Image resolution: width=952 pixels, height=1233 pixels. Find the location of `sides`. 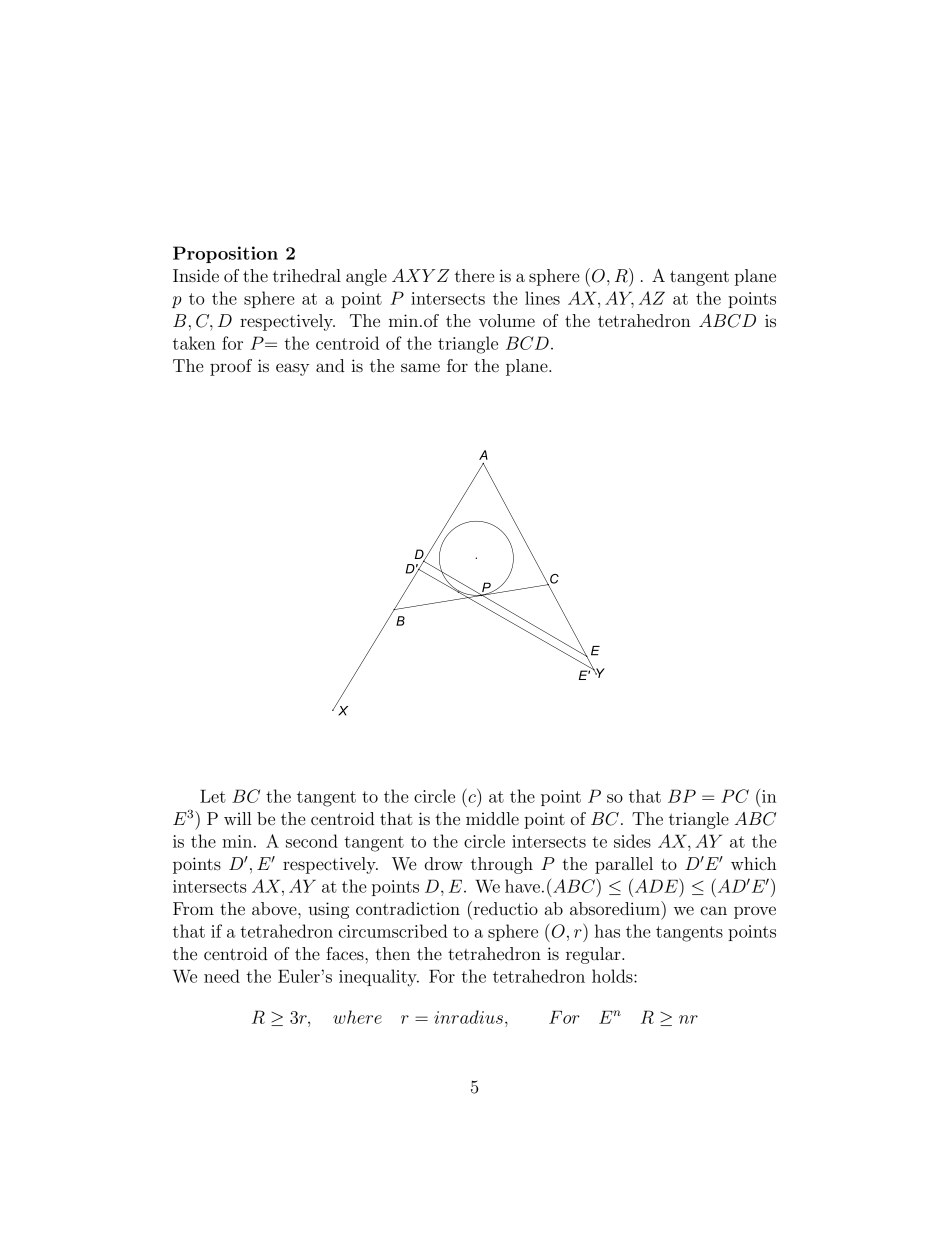

sides is located at coordinates (632, 841).
